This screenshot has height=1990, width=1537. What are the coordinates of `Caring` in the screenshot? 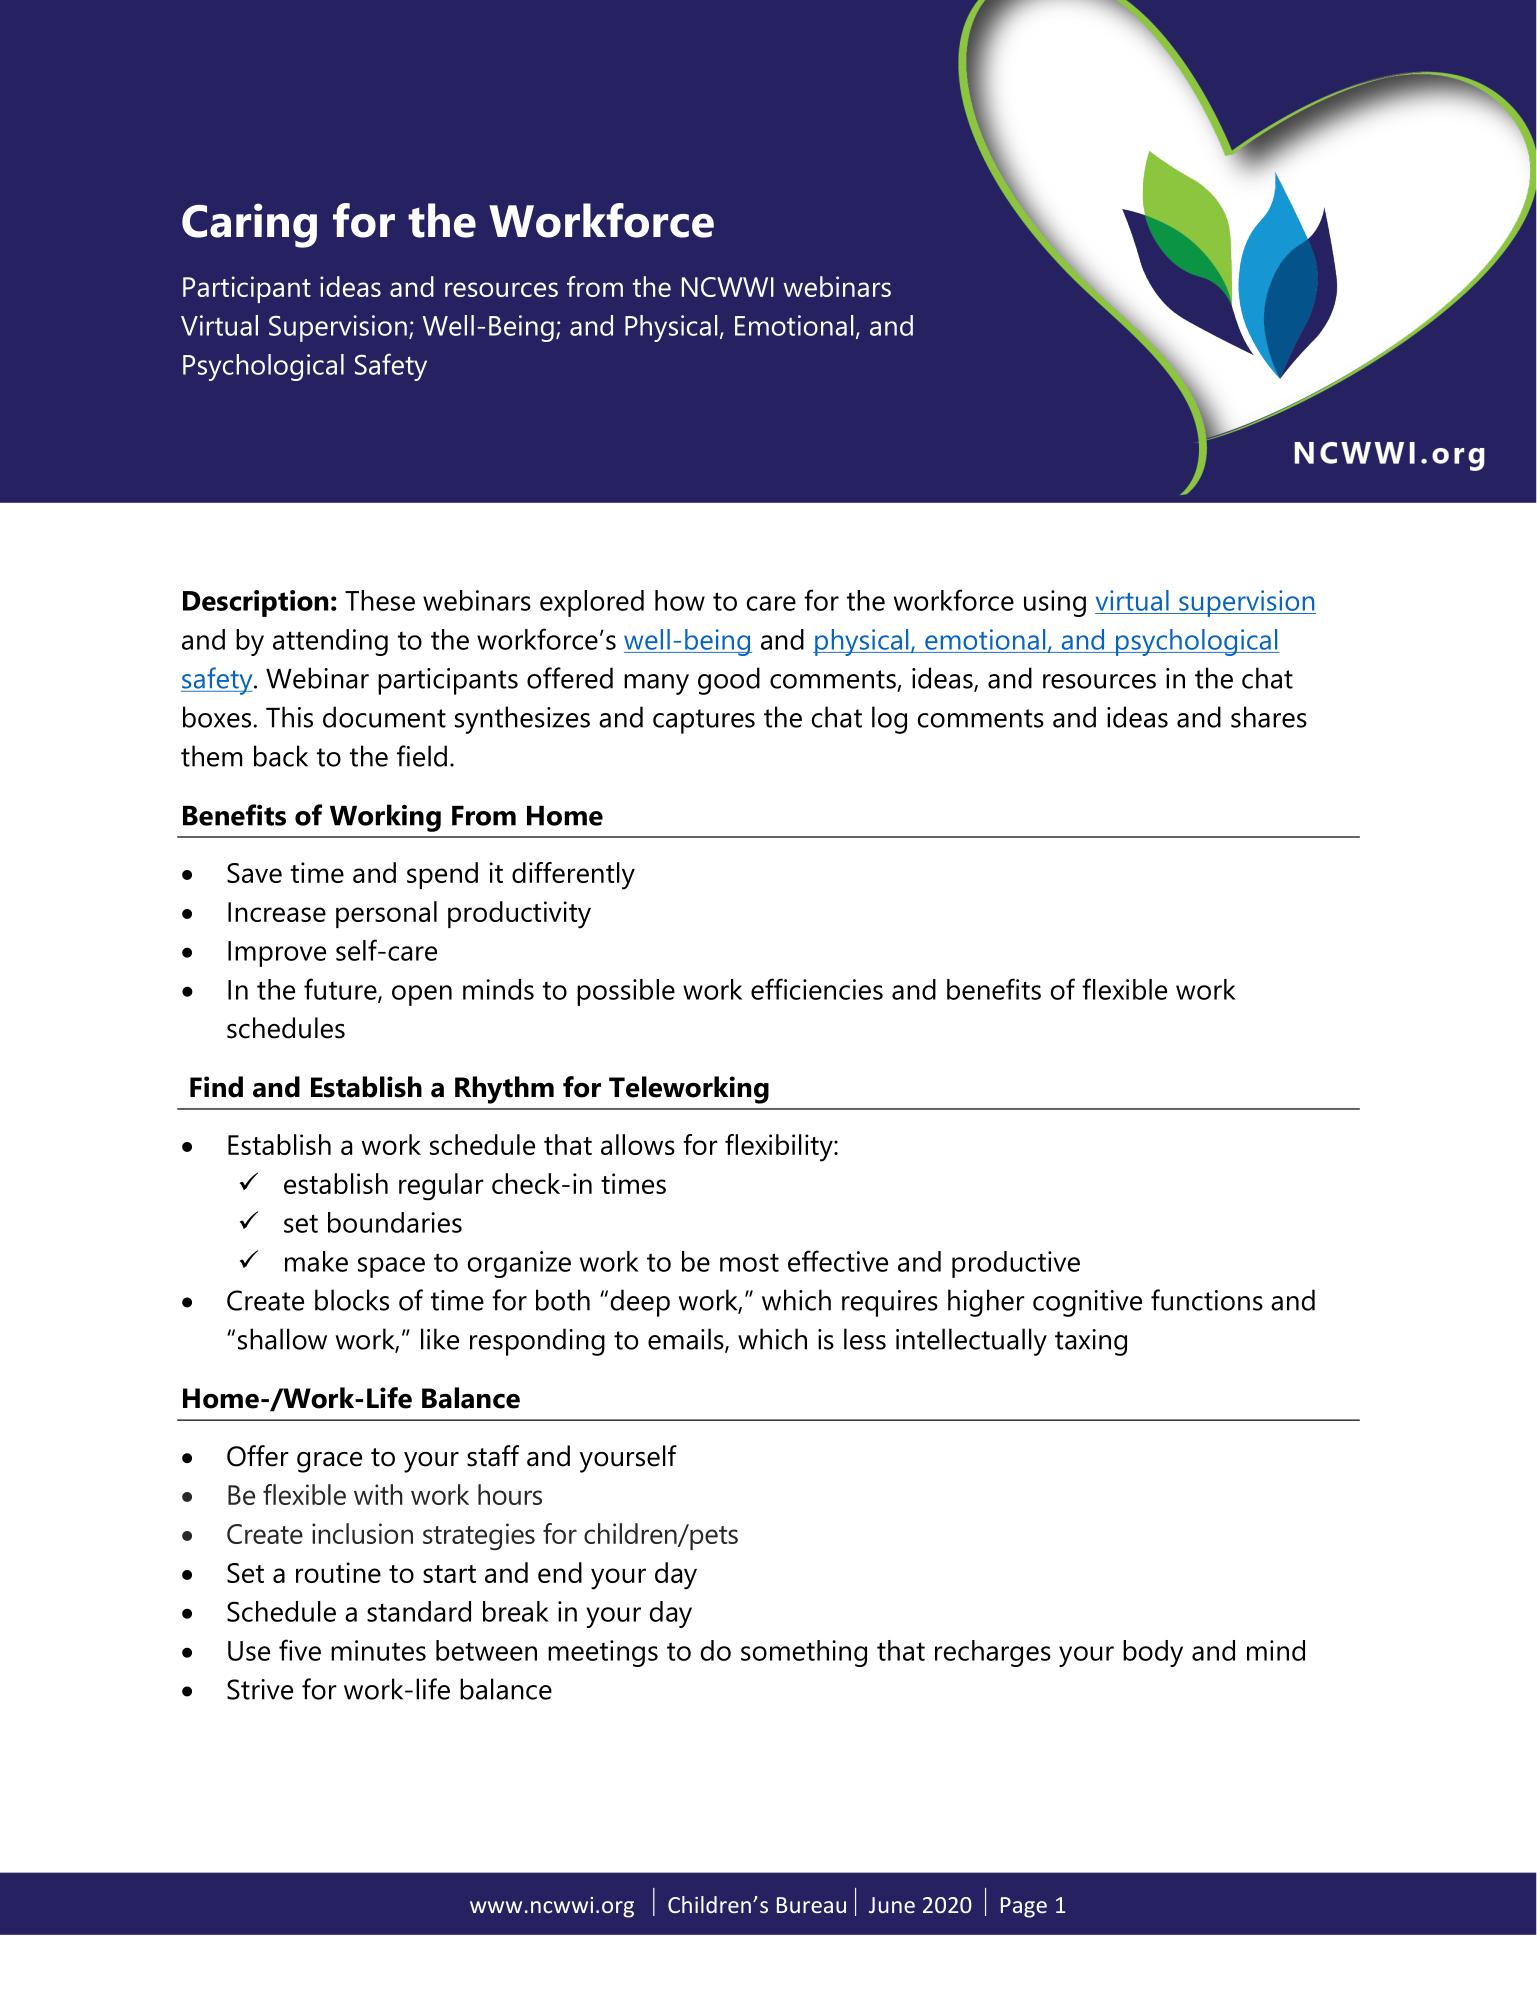 It's located at (249, 225).
